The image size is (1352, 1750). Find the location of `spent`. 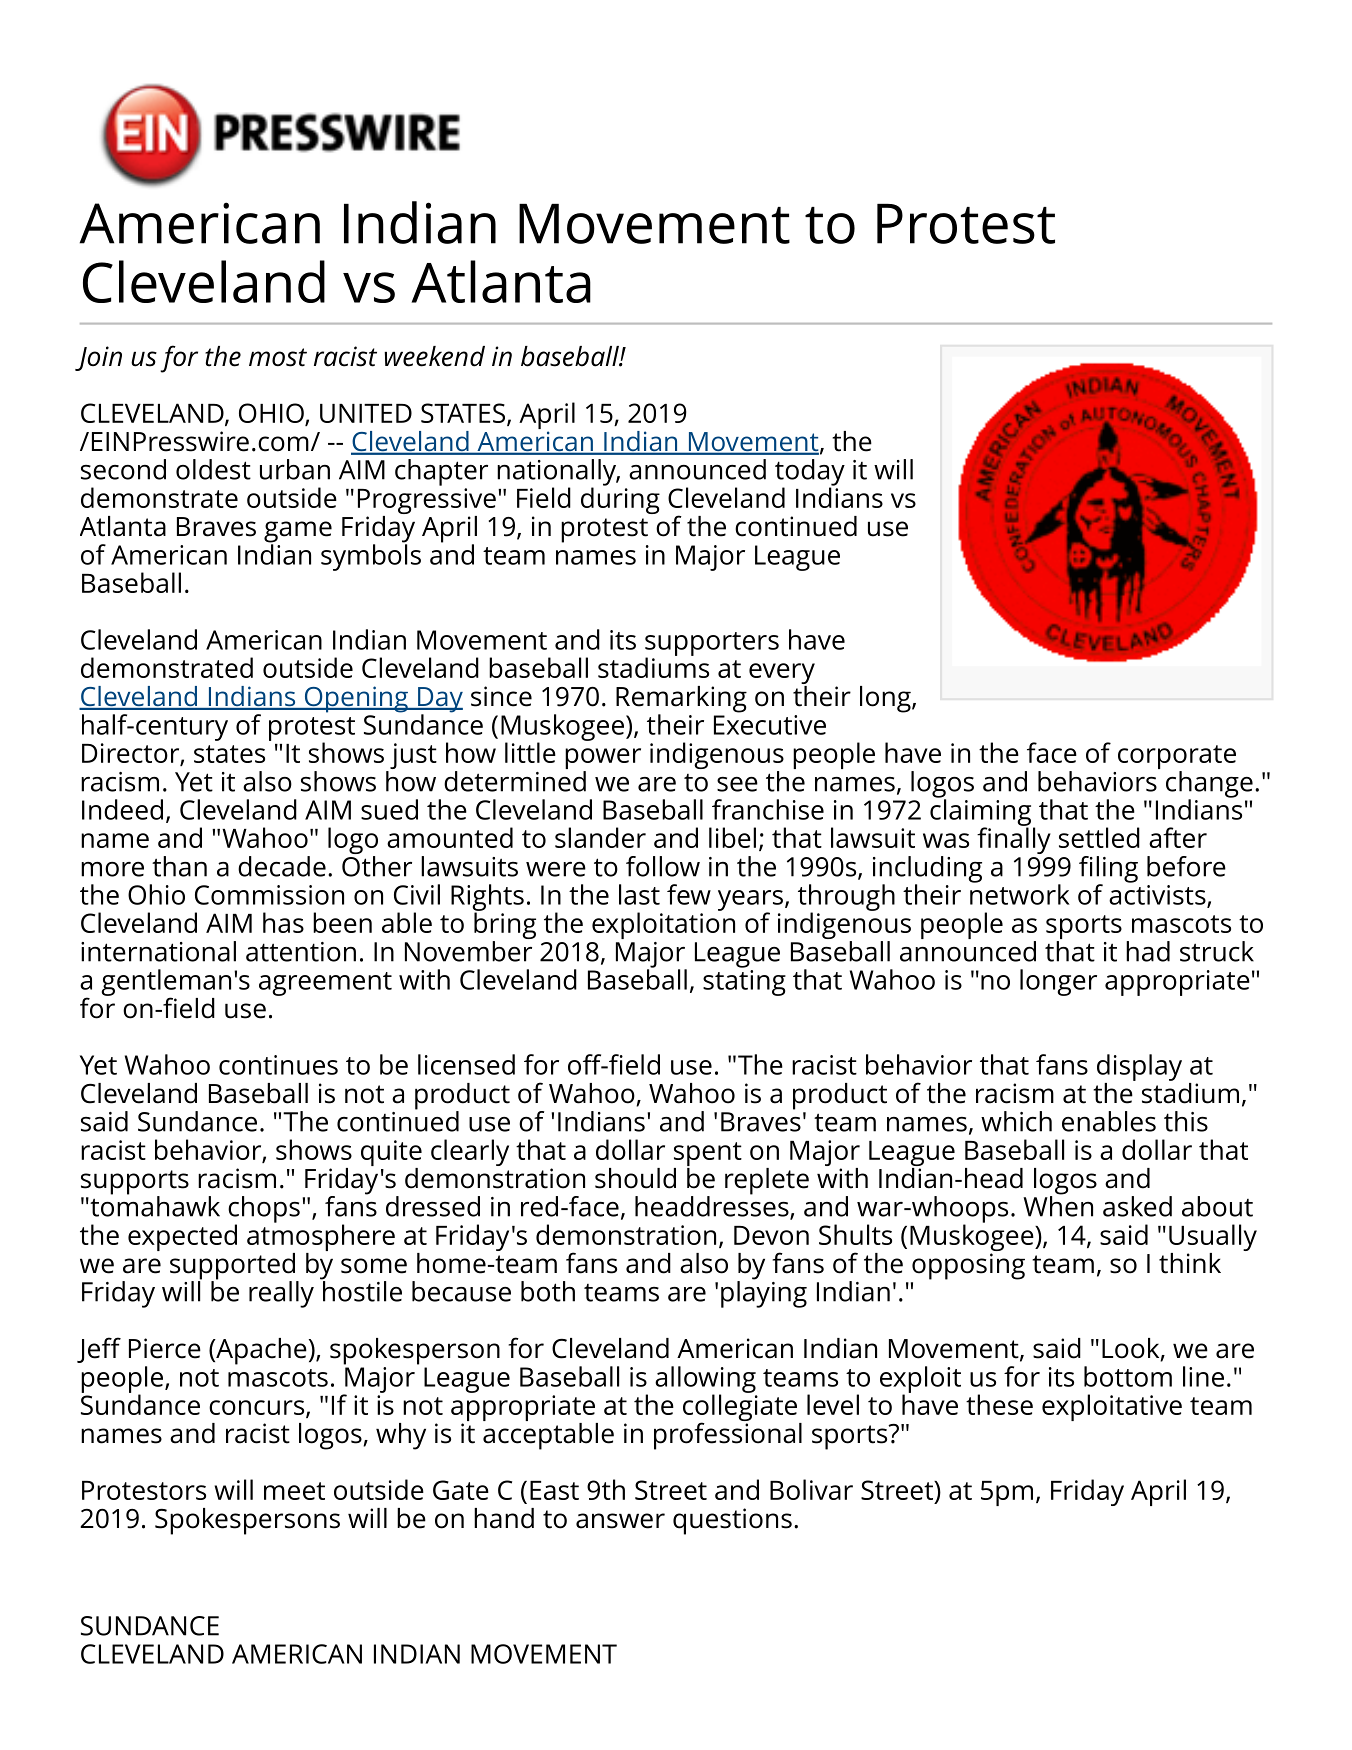

spent is located at coordinates (708, 1154).
